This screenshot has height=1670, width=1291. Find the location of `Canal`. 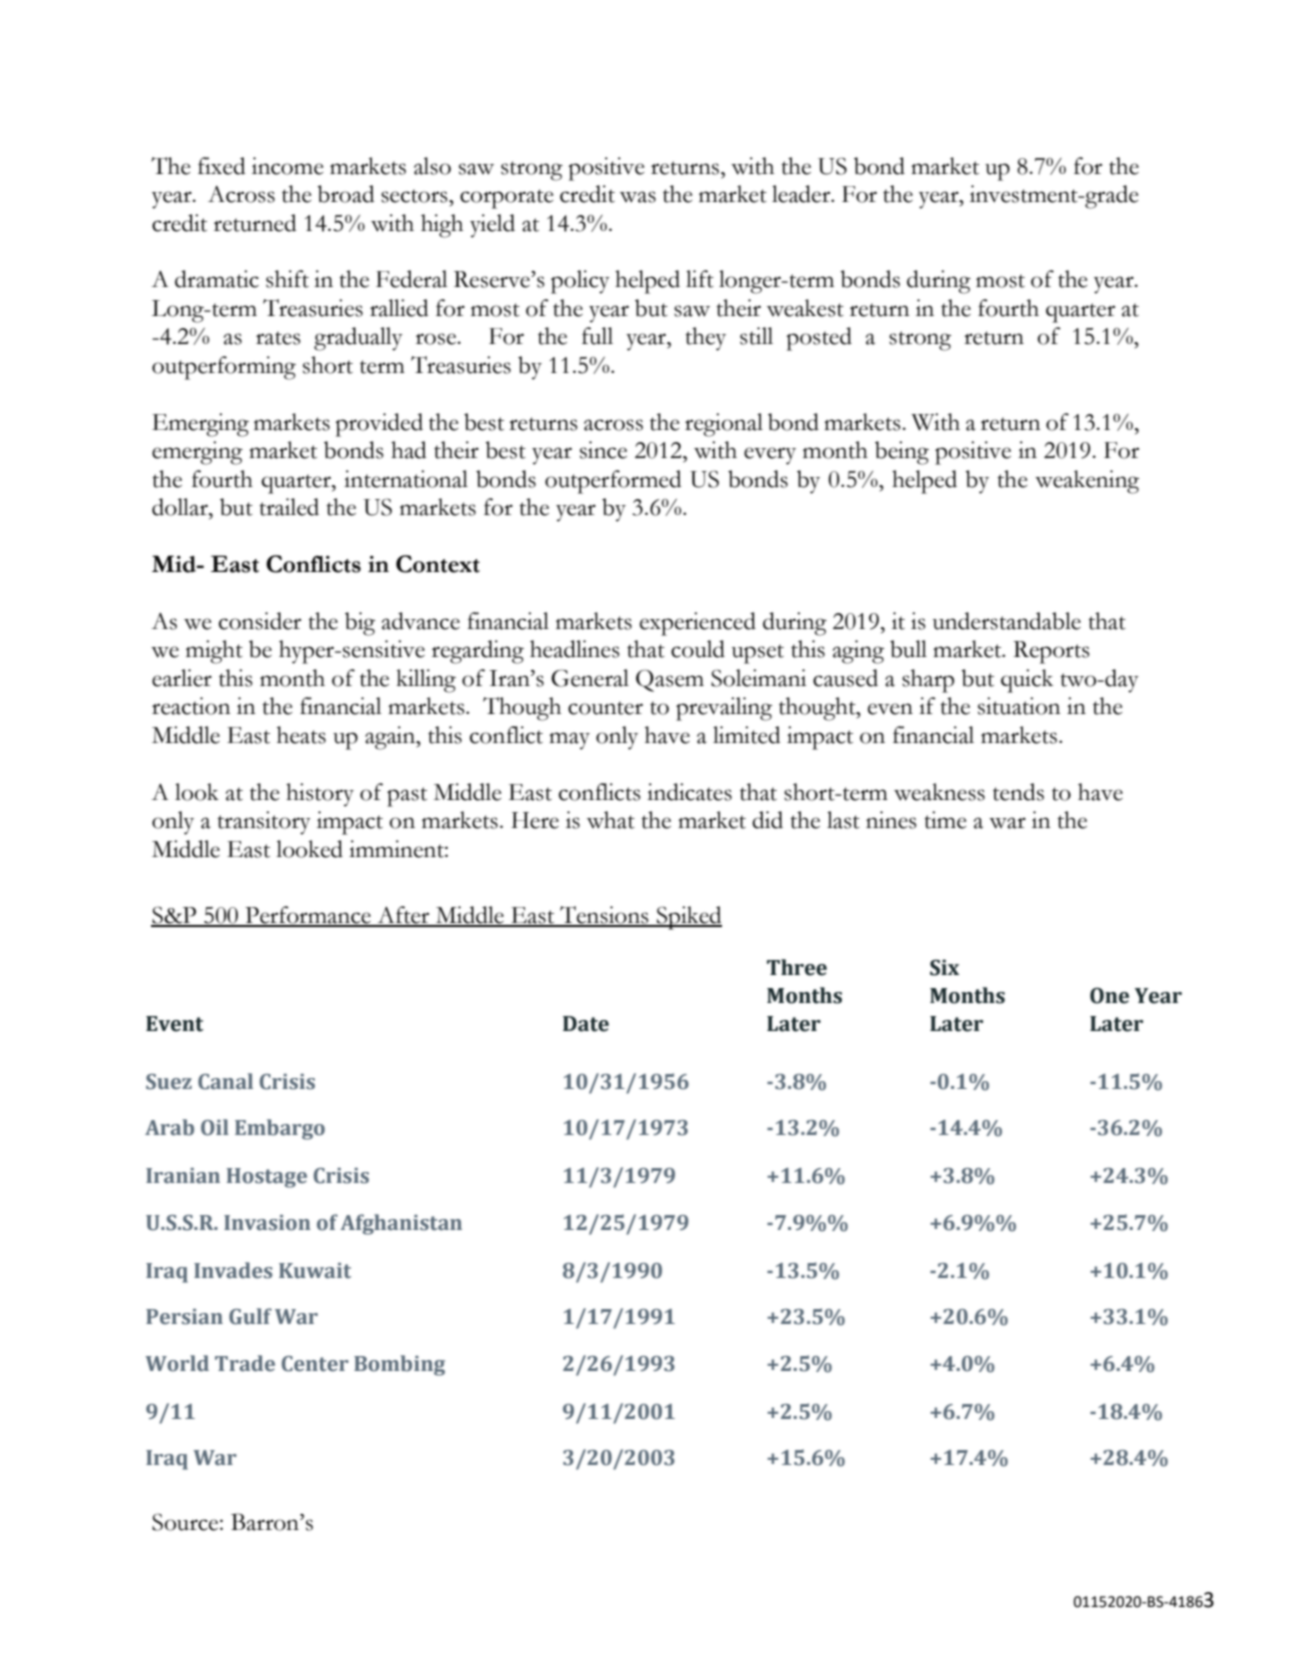

Canal is located at coordinates (225, 1081).
